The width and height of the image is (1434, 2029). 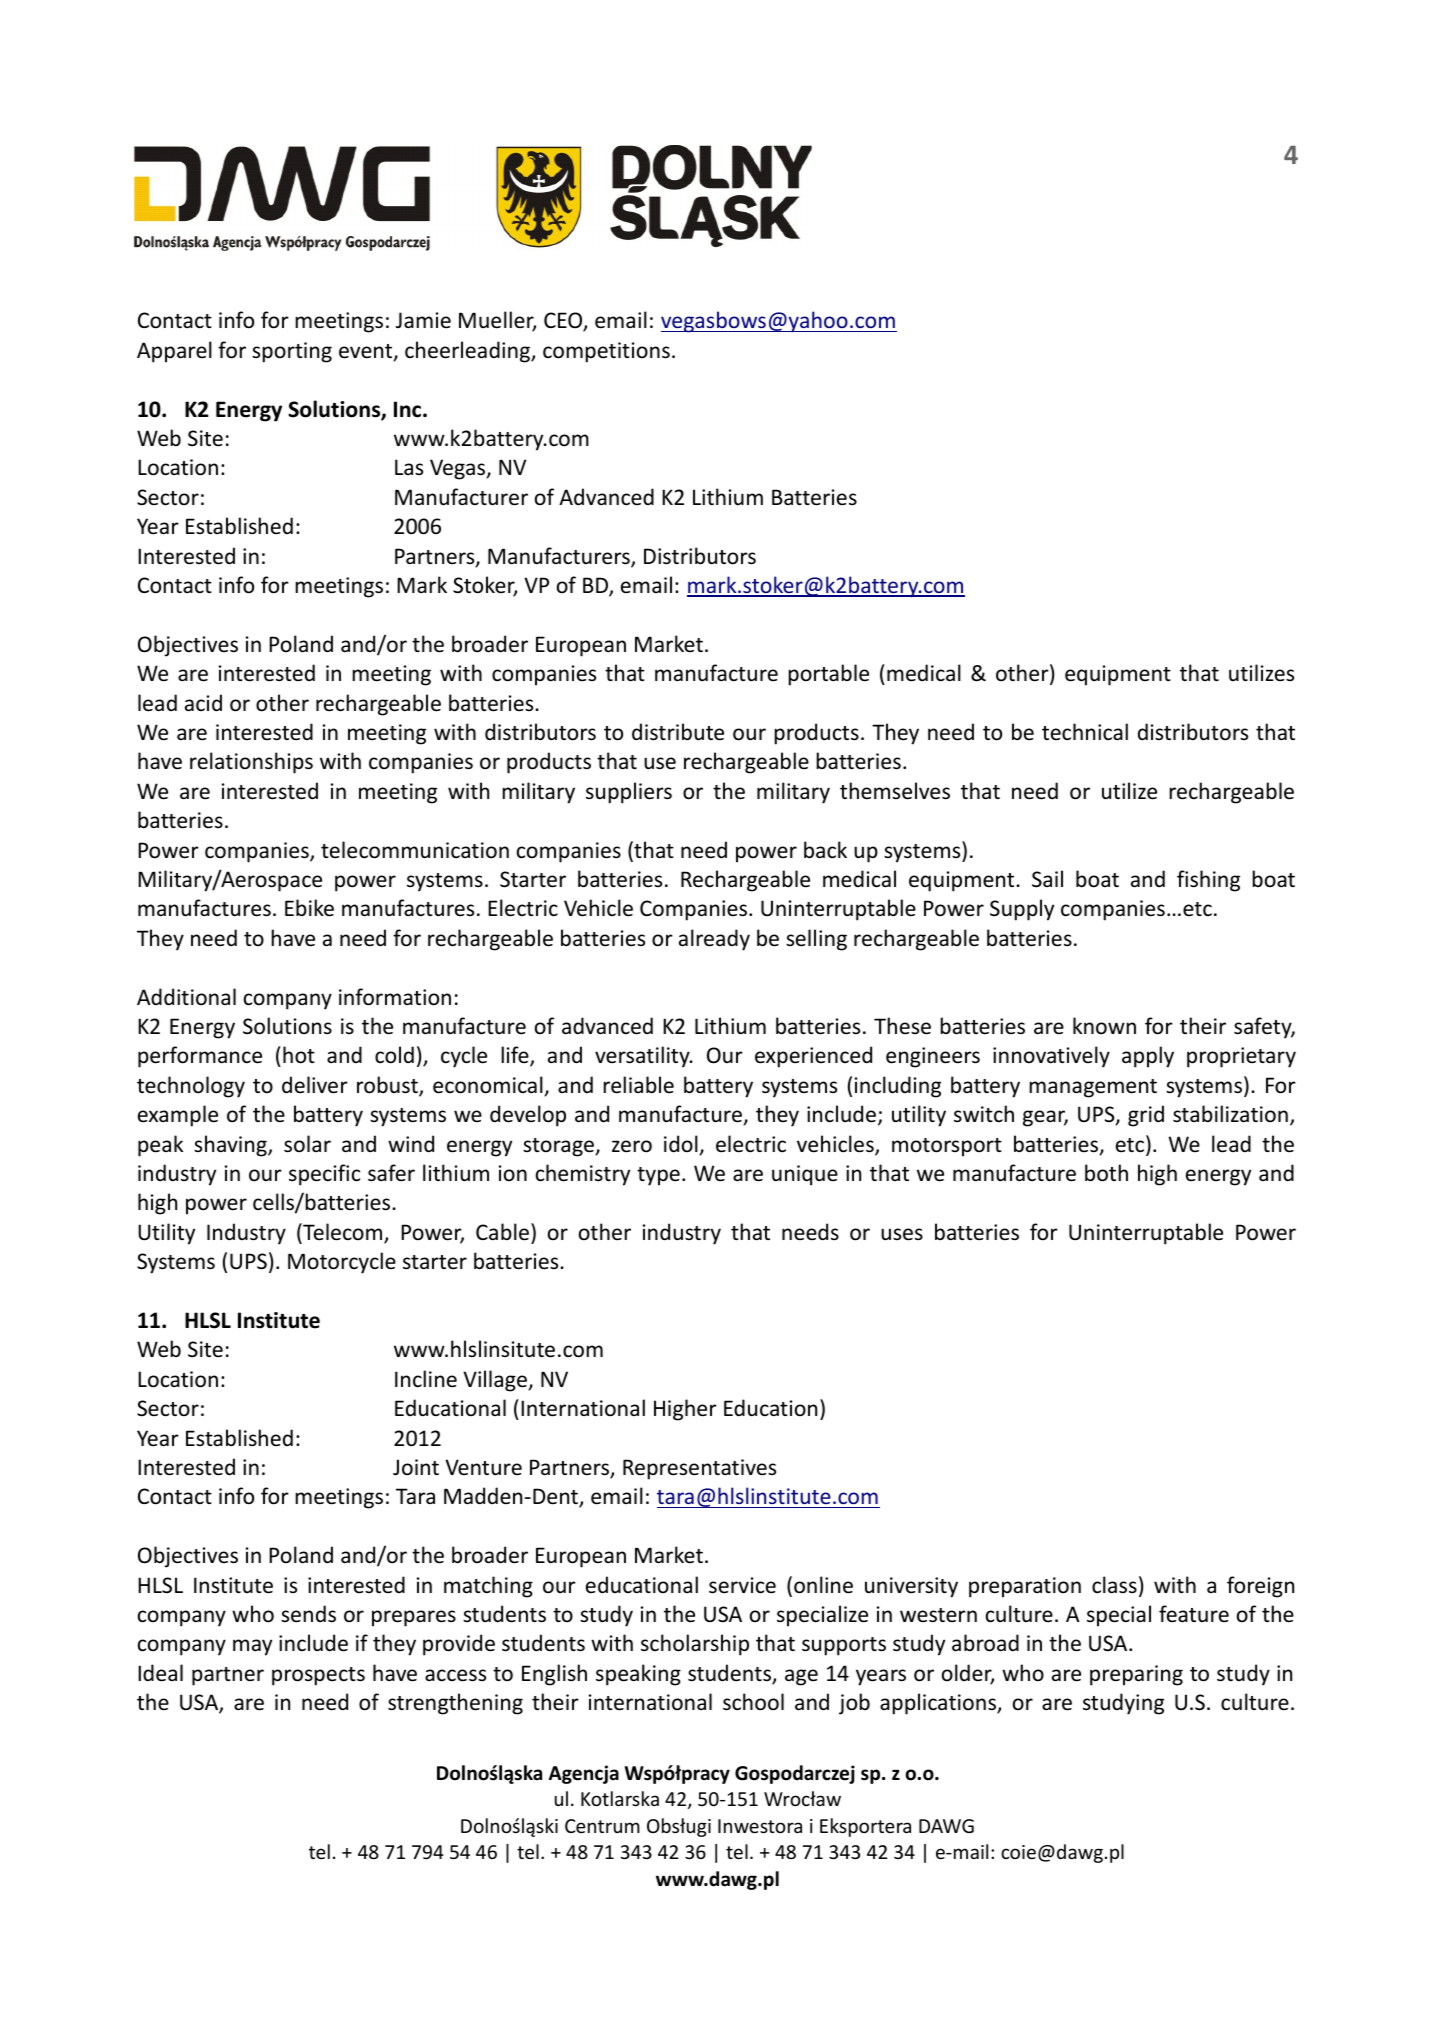 What do you see at coordinates (1047, 879) in the image?
I see `Sail` at bounding box center [1047, 879].
